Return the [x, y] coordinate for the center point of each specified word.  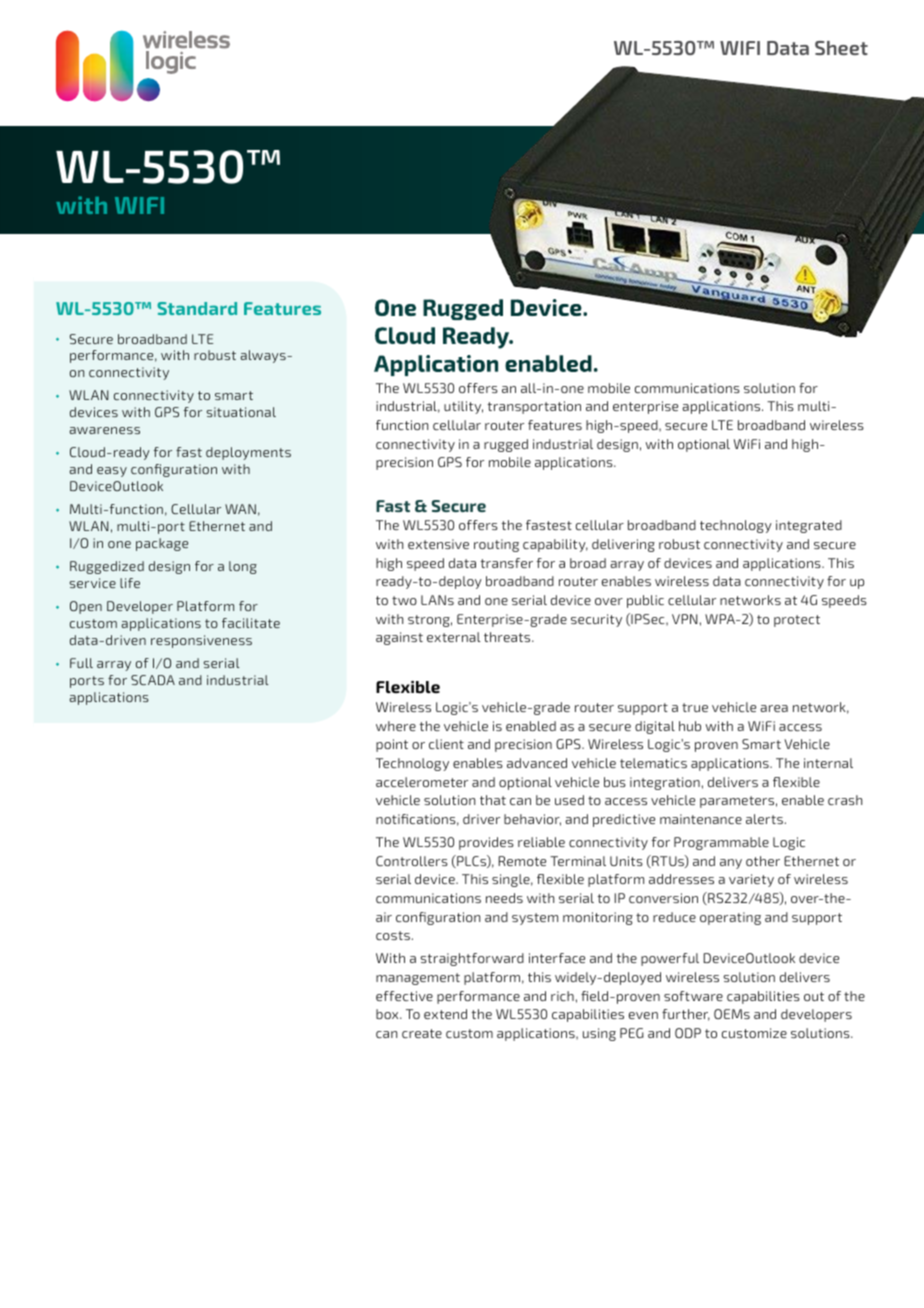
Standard [197, 308]
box [388, 1014]
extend [445, 1014]
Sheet [841, 48]
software [693, 996]
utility [463, 407]
